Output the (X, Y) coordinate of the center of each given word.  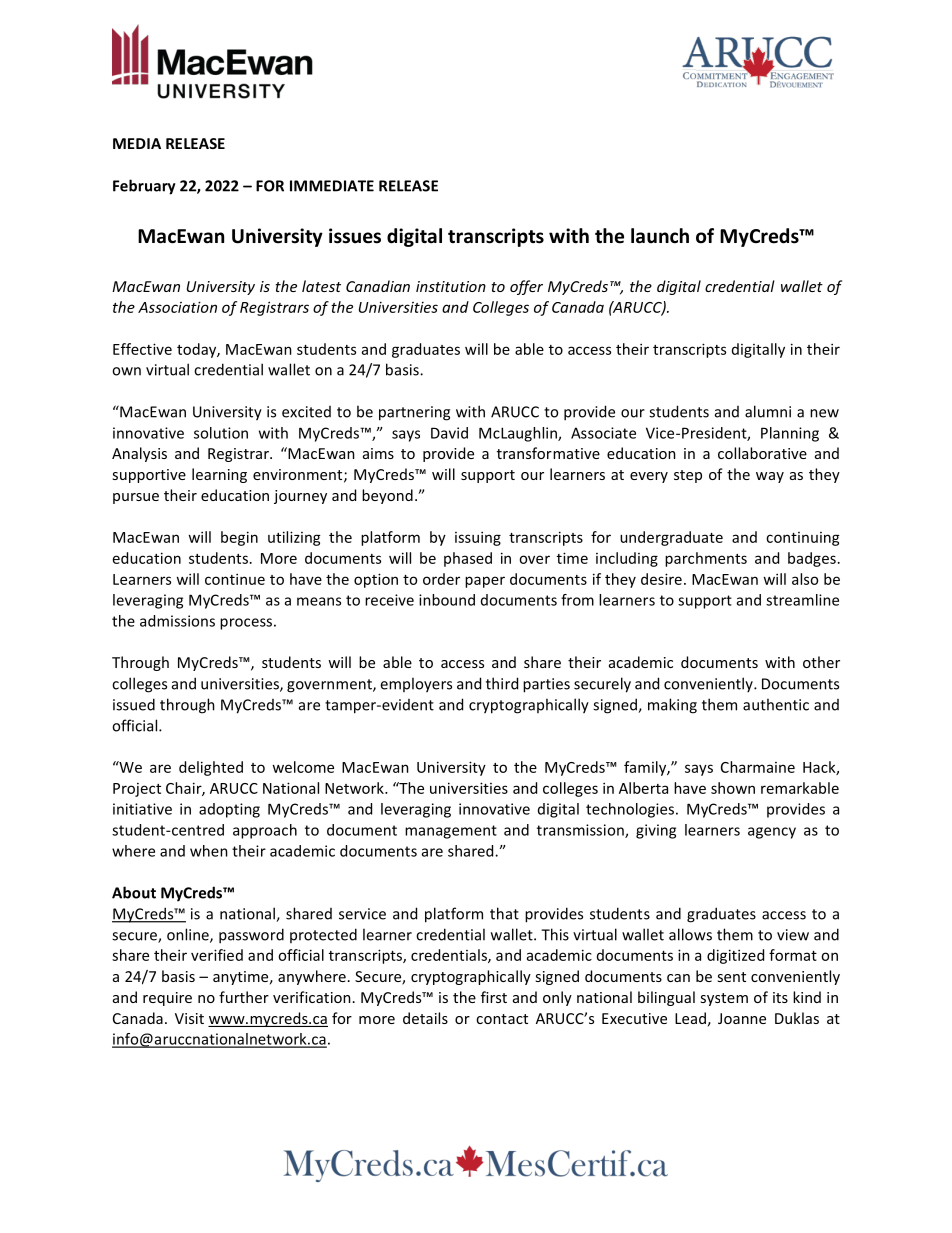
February (144, 187)
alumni (768, 411)
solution (221, 433)
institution (451, 286)
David (449, 433)
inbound (447, 600)
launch (660, 236)
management (451, 832)
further (244, 997)
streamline (802, 600)
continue (235, 579)
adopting (229, 810)
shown (733, 788)
